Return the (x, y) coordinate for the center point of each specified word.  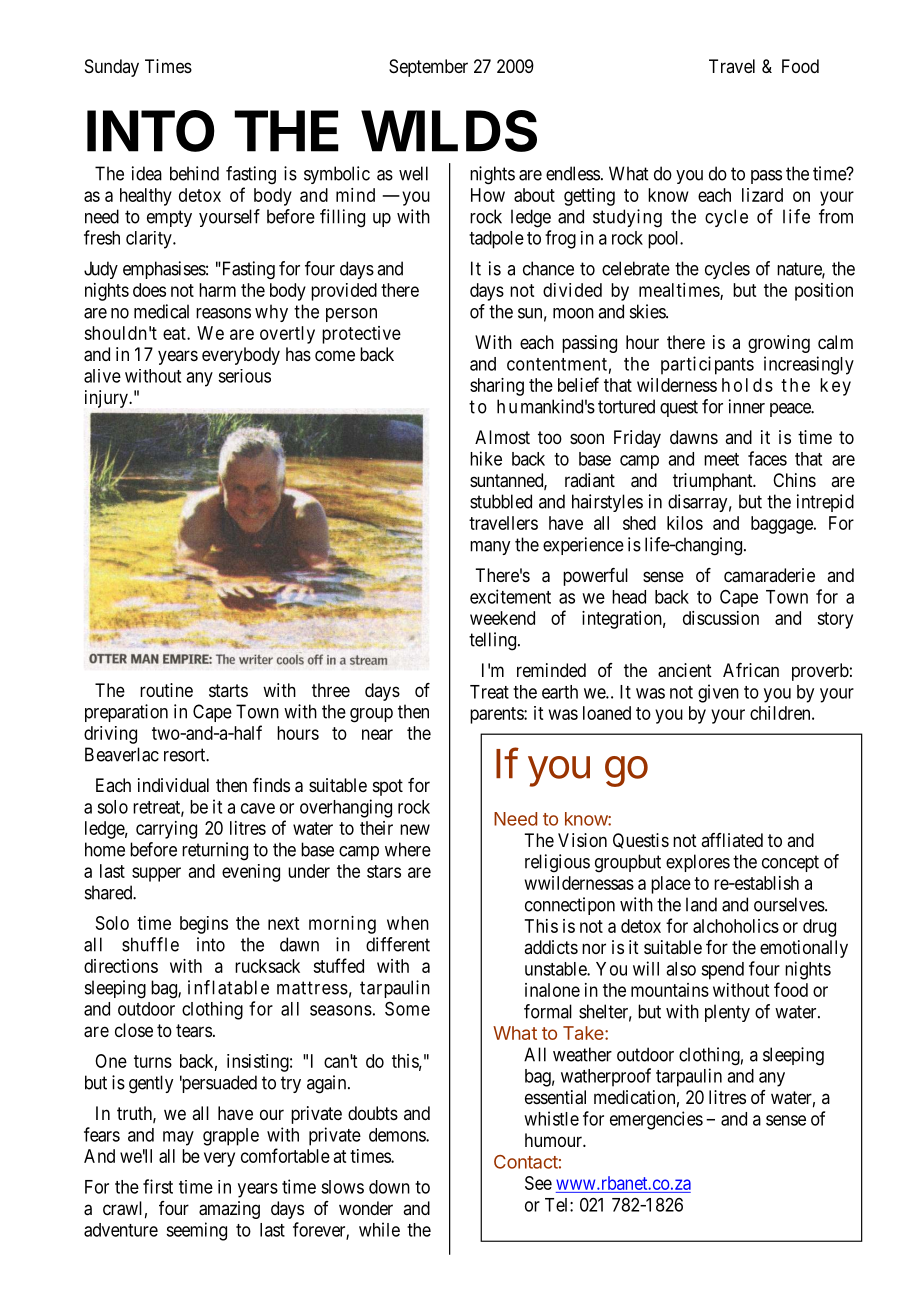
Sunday (112, 68)
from (836, 216)
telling (494, 641)
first (158, 1186)
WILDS (449, 131)
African (751, 670)
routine (166, 690)
